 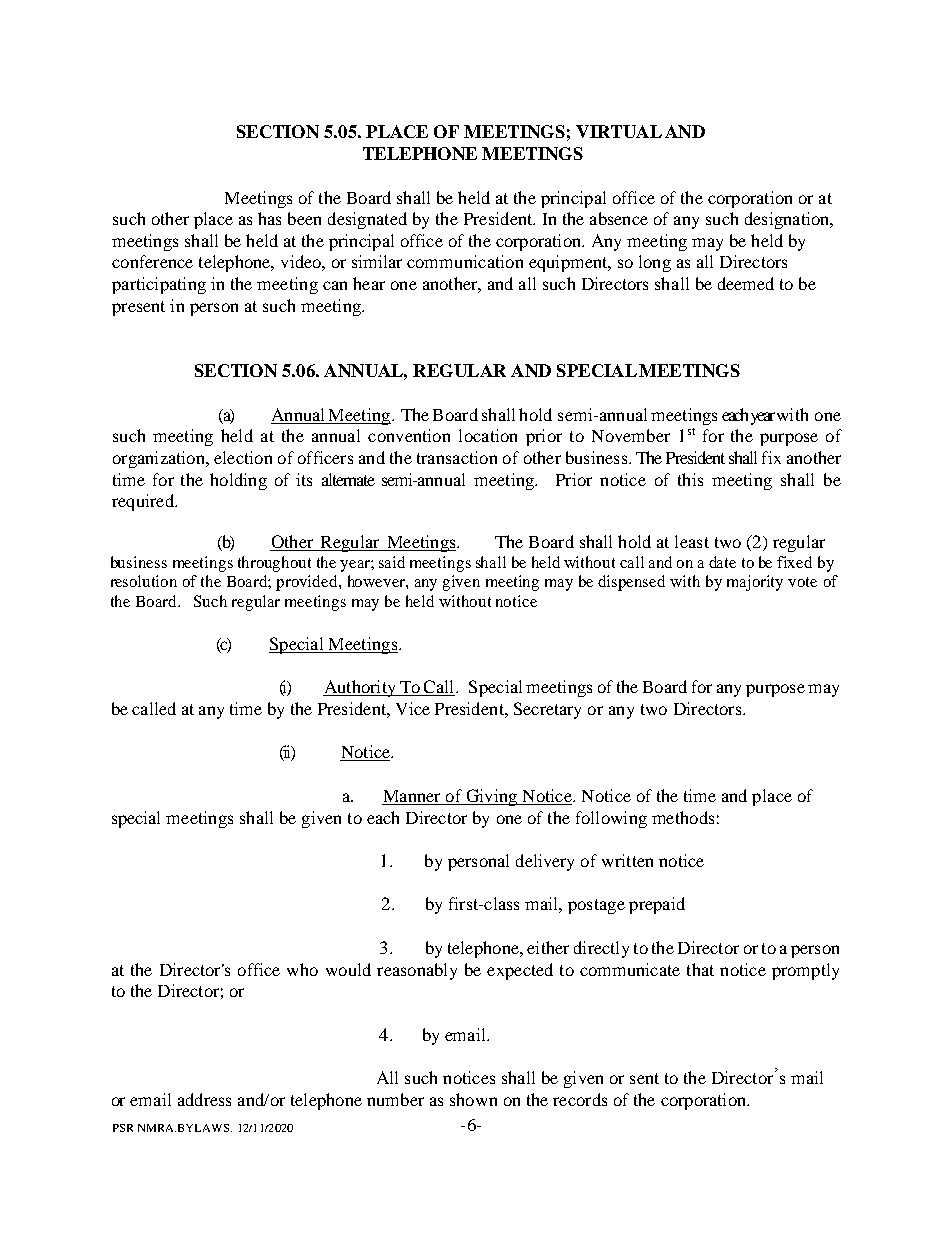 I want to click on deemed, so click(x=746, y=283).
